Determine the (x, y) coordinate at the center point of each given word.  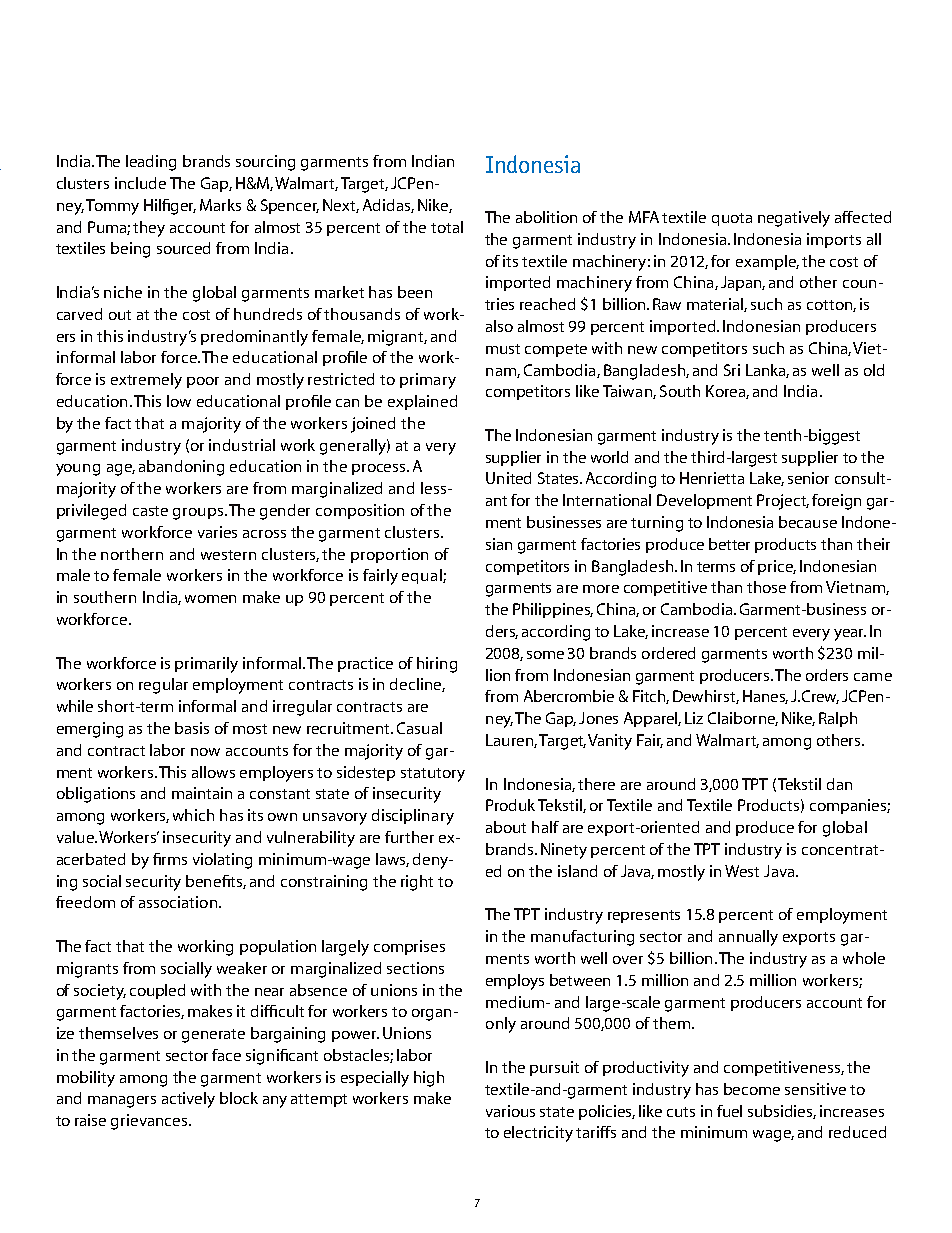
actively (188, 1100)
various (510, 1111)
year (850, 635)
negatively (794, 219)
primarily (206, 665)
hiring (437, 665)
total (447, 227)
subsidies (782, 1112)
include (140, 183)
